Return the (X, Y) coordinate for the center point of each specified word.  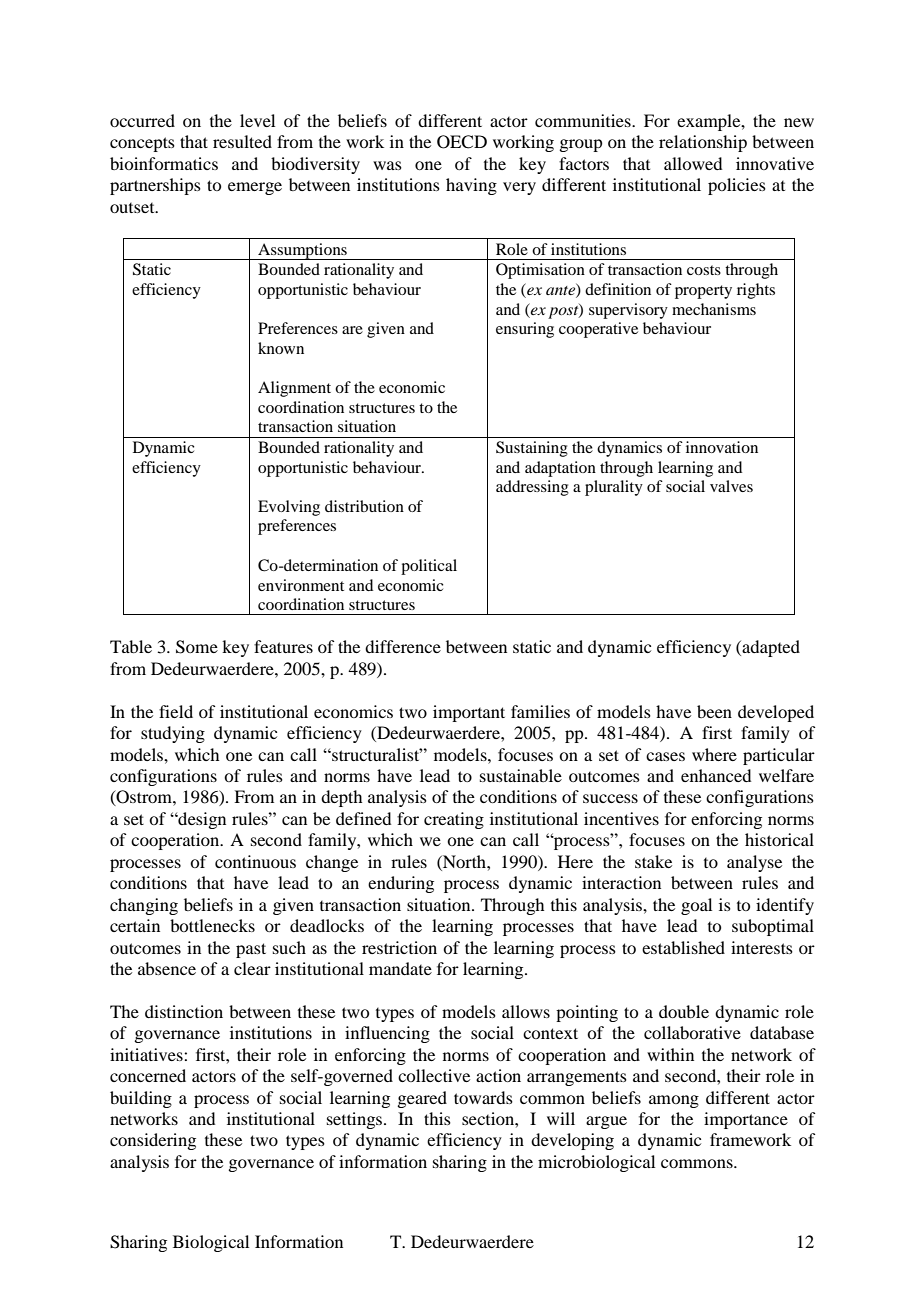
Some (197, 647)
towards (483, 1097)
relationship (703, 143)
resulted (242, 141)
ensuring (525, 330)
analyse (754, 863)
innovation (722, 447)
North (464, 861)
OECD (462, 142)
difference (403, 646)
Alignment (294, 389)
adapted (771, 648)
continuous (255, 861)
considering (153, 1141)
